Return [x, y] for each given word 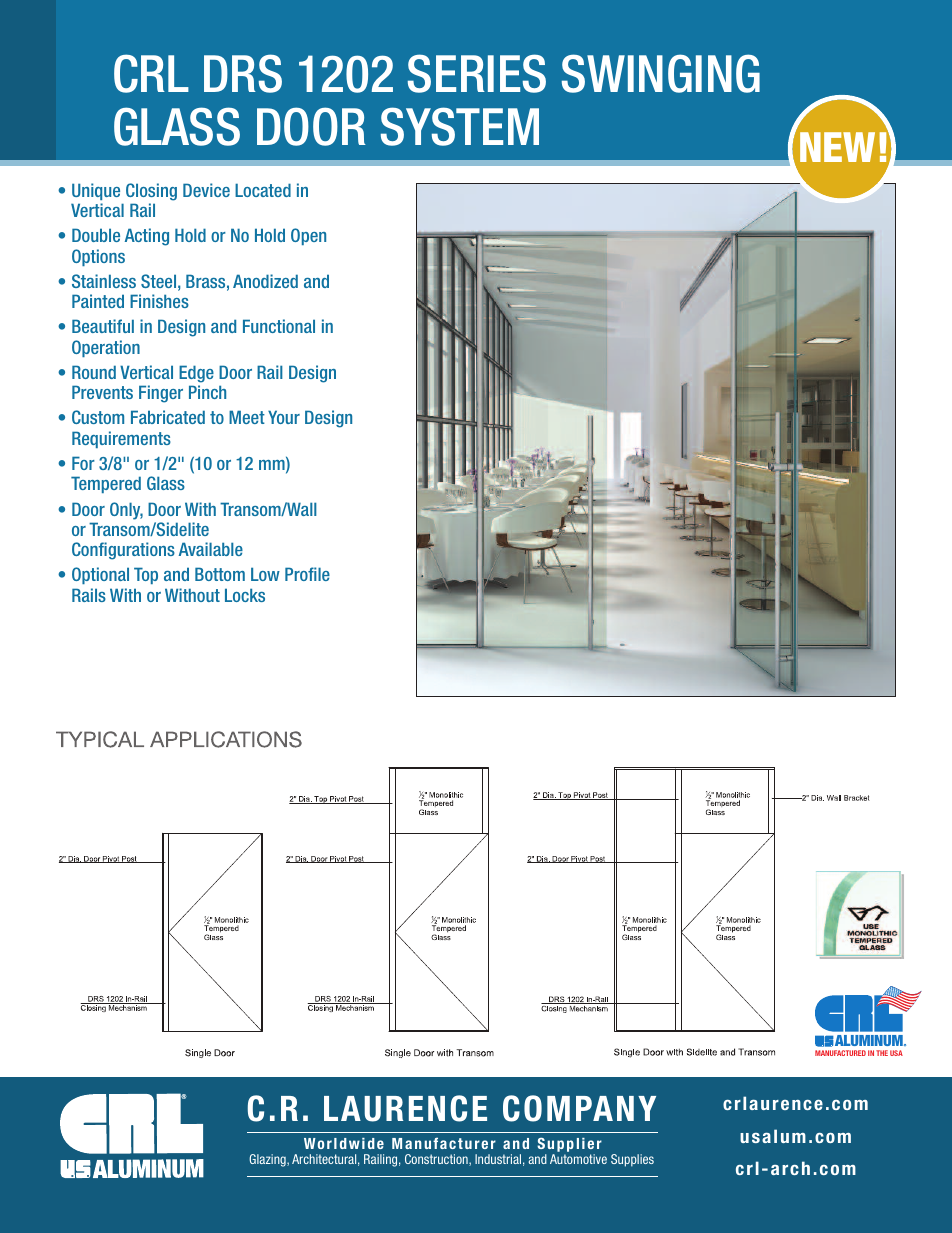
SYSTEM [460, 126]
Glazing [268, 1160]
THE [882, 1053]
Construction [437, 1160]
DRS [243, 73]
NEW [837, 147]
